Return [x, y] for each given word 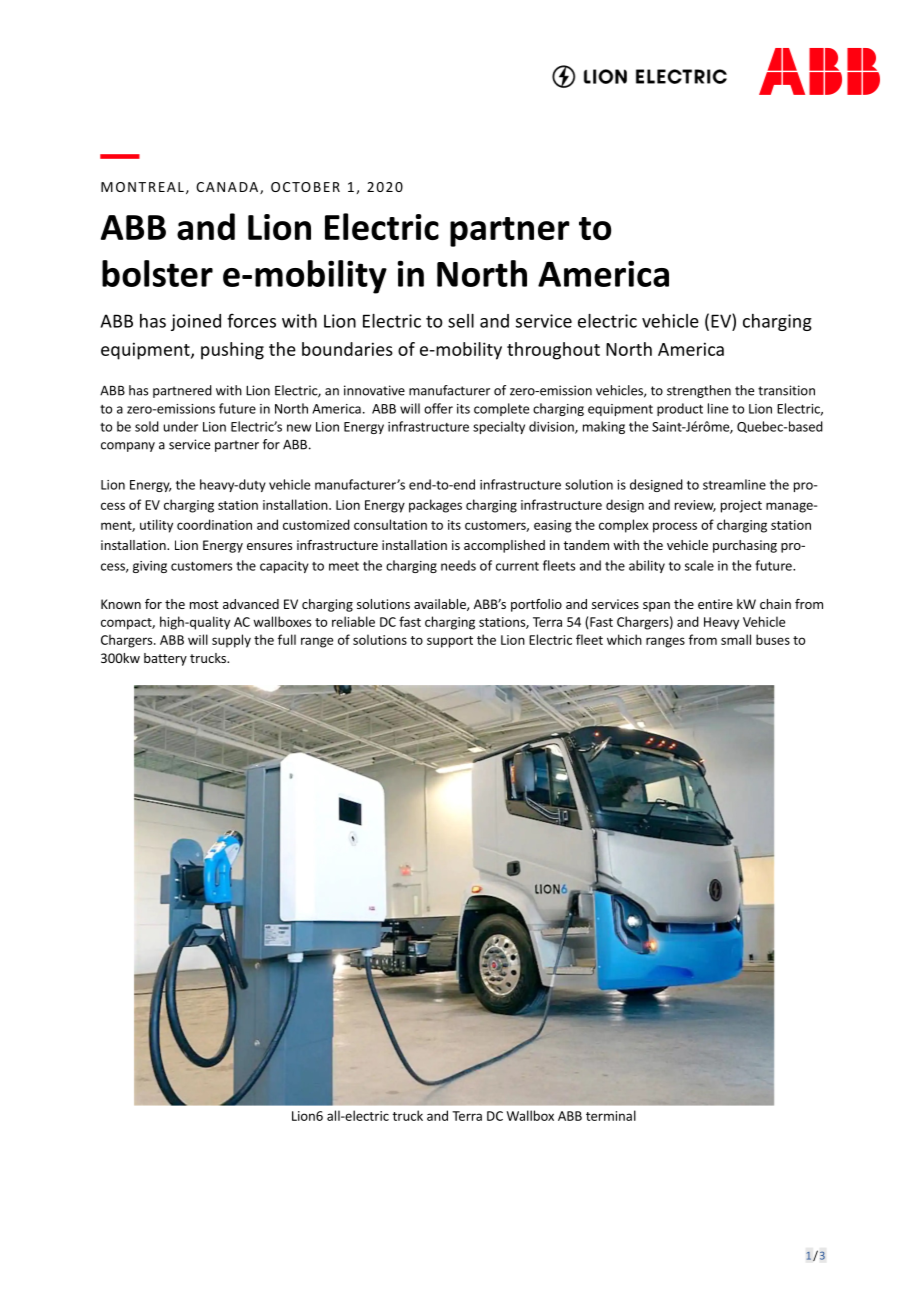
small [736, 639]
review [695, 506]
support [450, 642]
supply [231, 641]
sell [461, 321]
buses [773, 639]
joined [196, 322]
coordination [214, 524]
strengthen [699, 391]
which [624, 639]
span [656, 607]
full [287, 639]
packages [435, 506]
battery [165, 659]
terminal [611, 1115]
